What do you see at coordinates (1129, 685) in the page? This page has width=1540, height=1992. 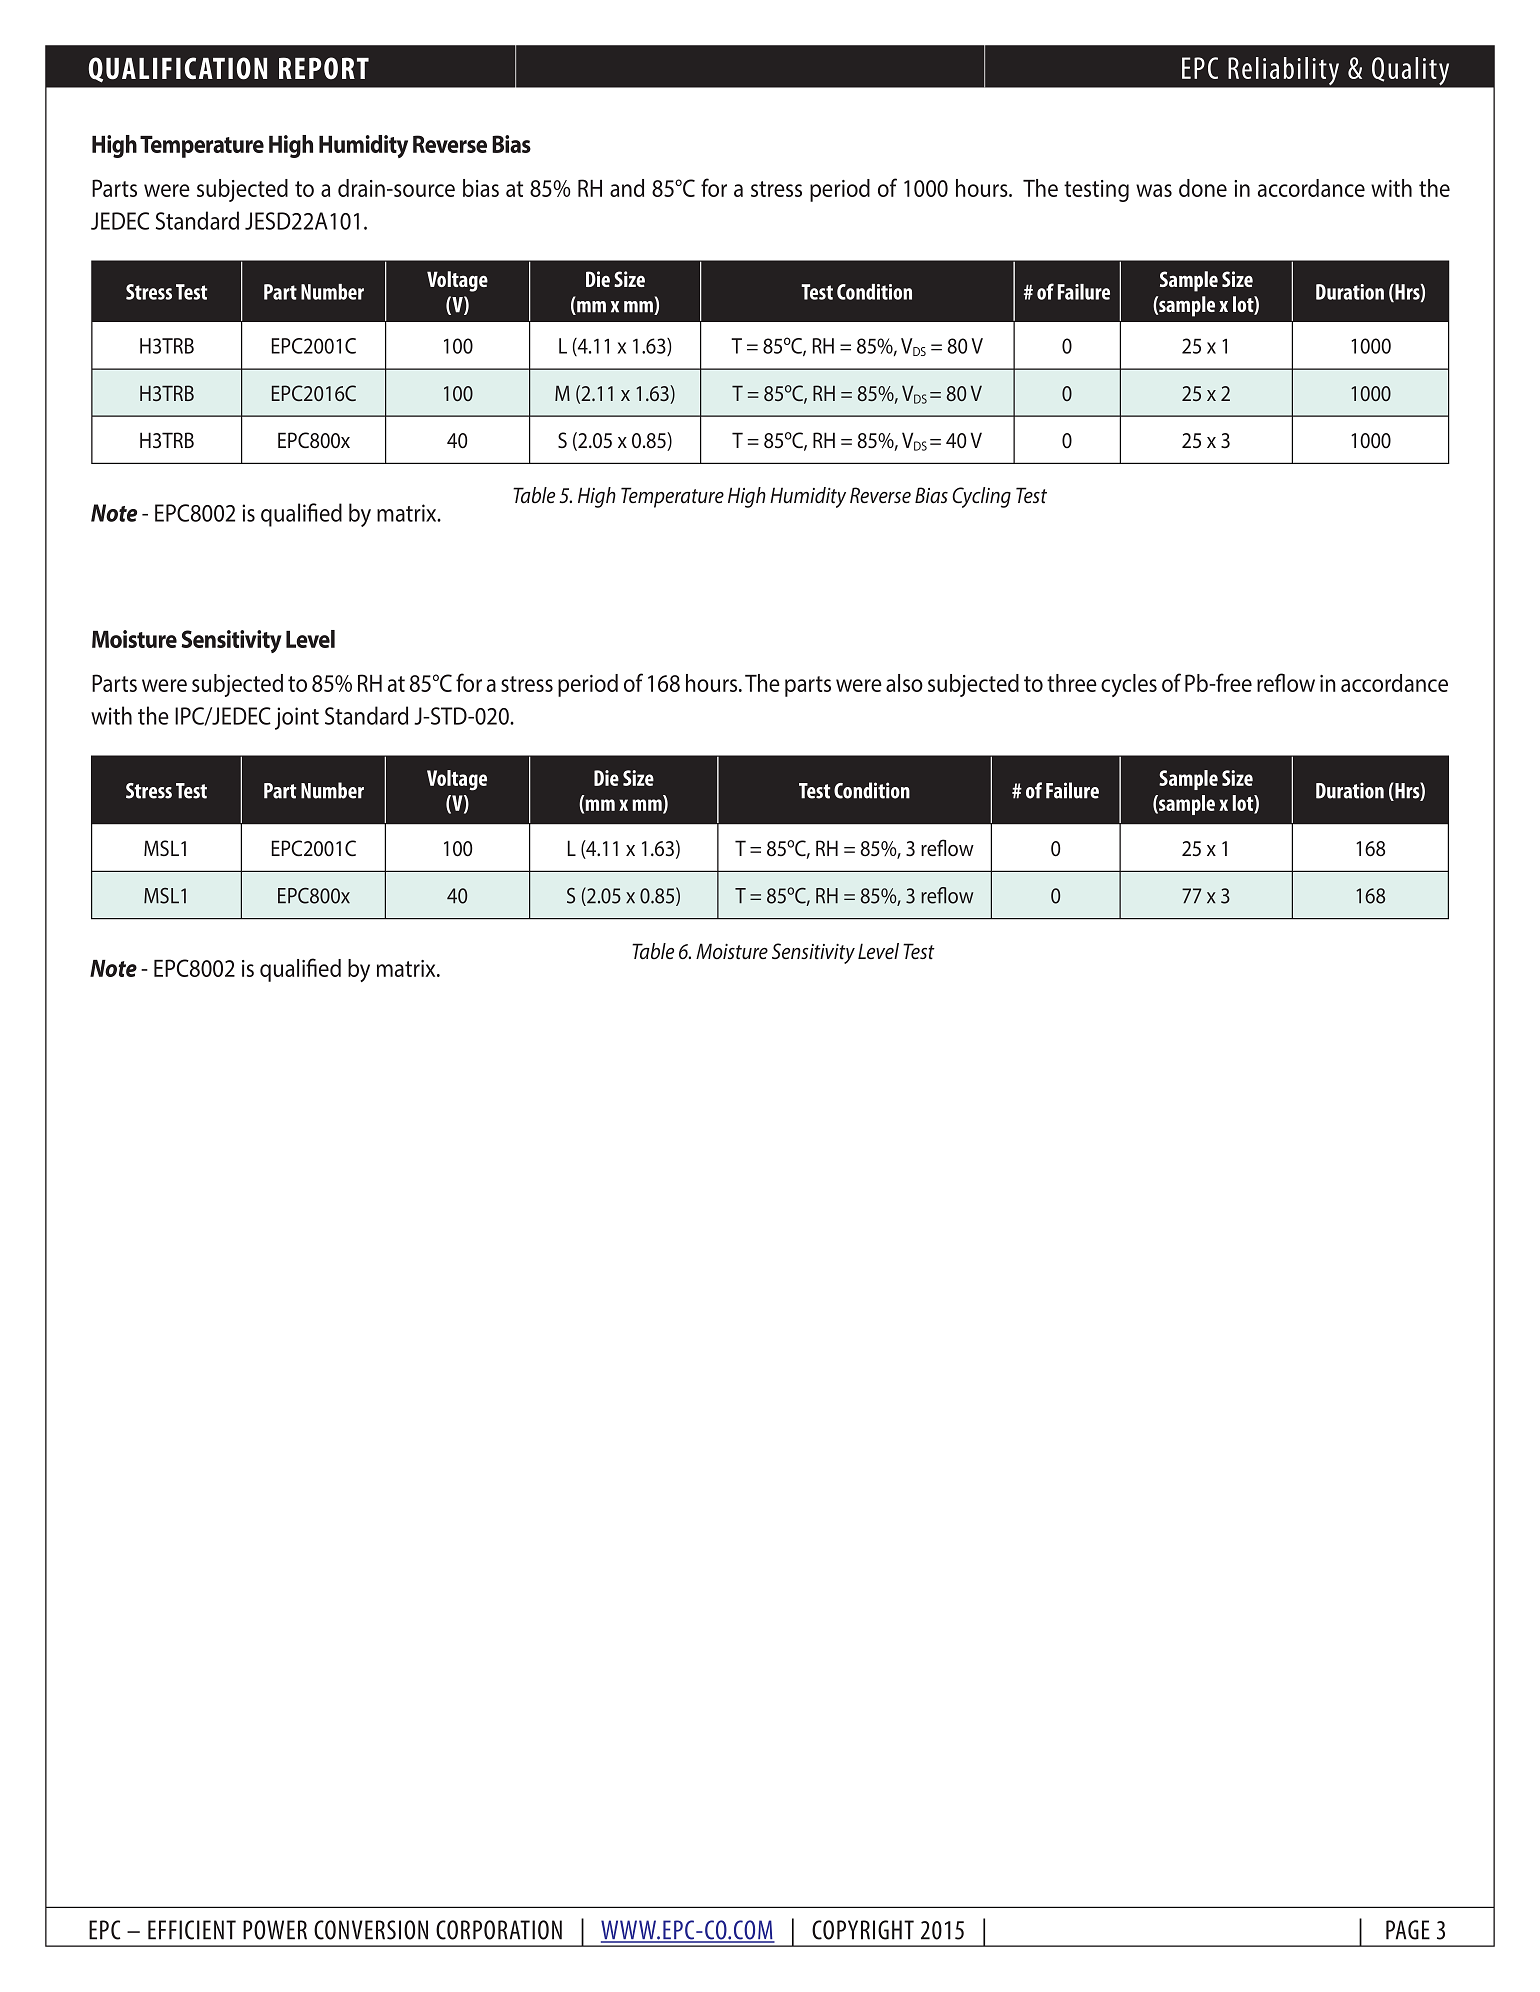 I see `cycles` at bounding box center [1129, 685].
